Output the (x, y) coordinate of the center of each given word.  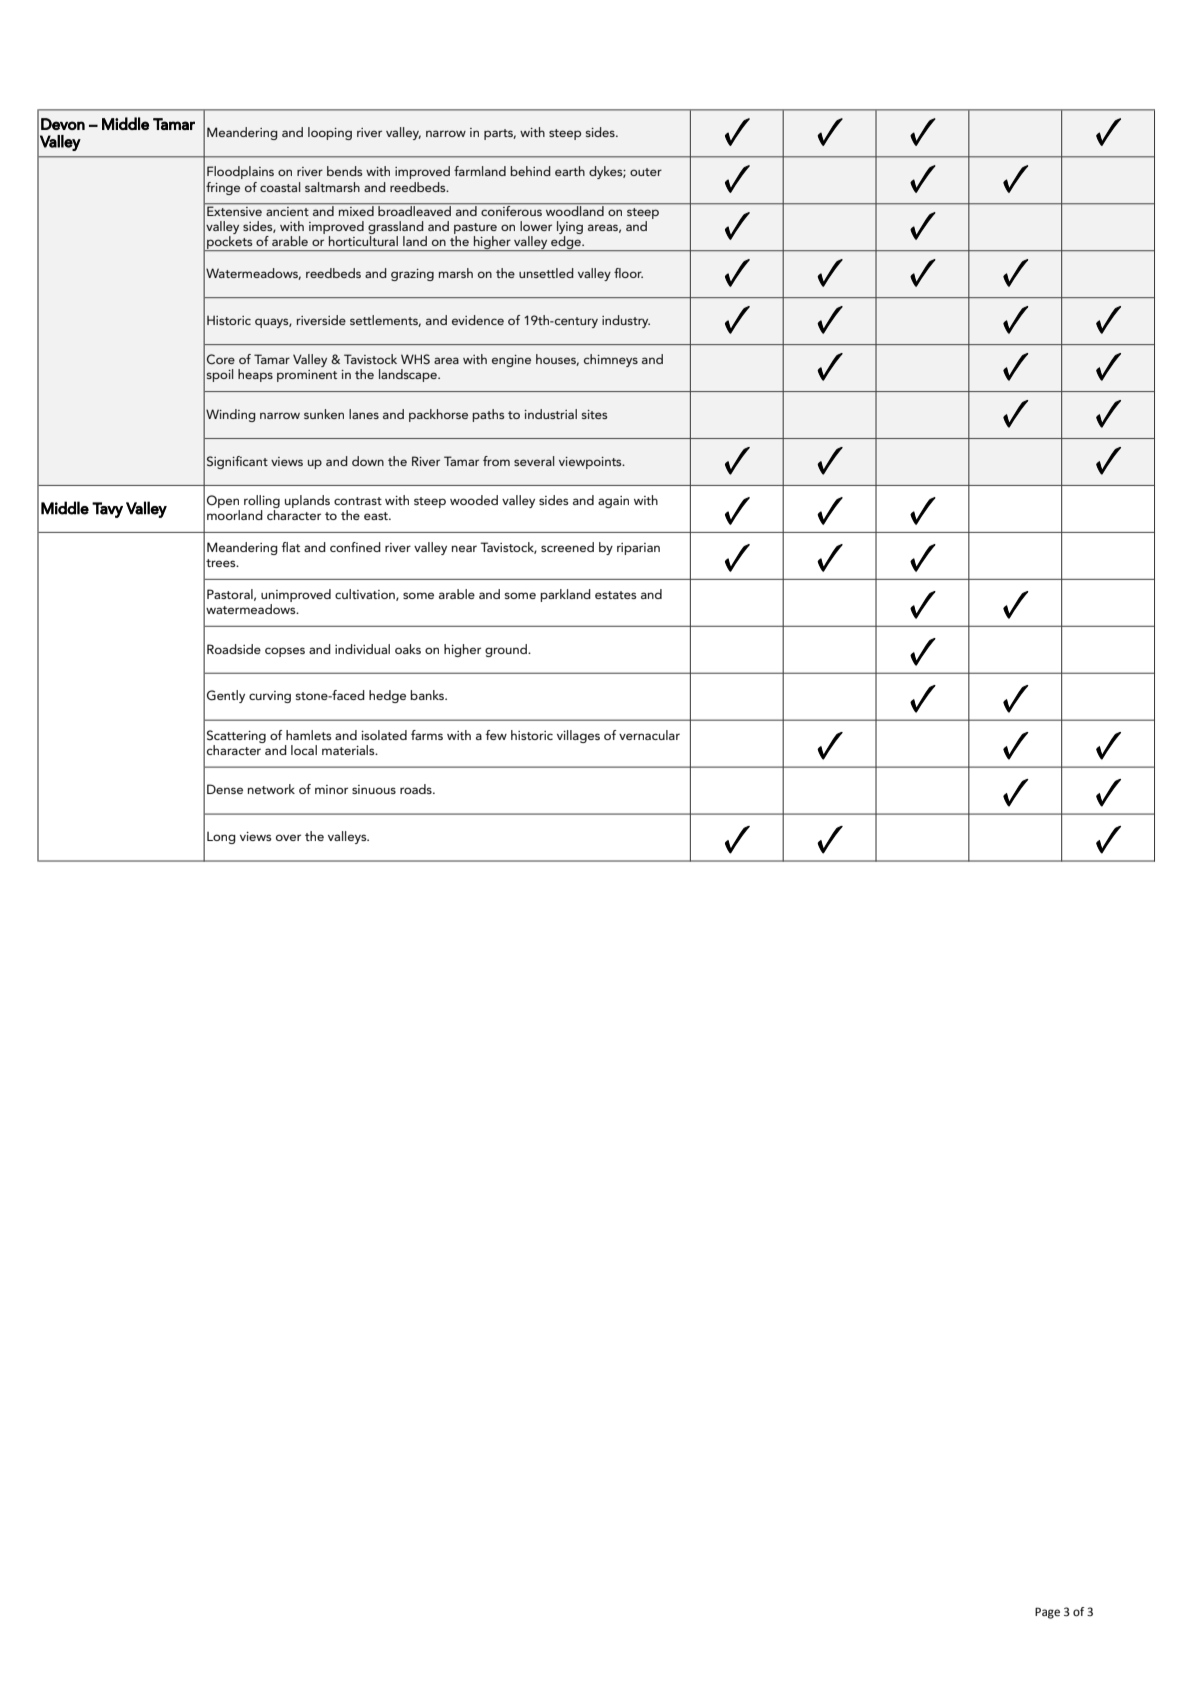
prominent (307, 376)
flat (290, 547)
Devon (63, 124)
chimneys (611, 360)
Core (221, 359)
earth (570, 171)
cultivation (366, 595)
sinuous (374, 789)
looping (330, 133)
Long (221, 838)
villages (578, 736)
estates (616, 595)
